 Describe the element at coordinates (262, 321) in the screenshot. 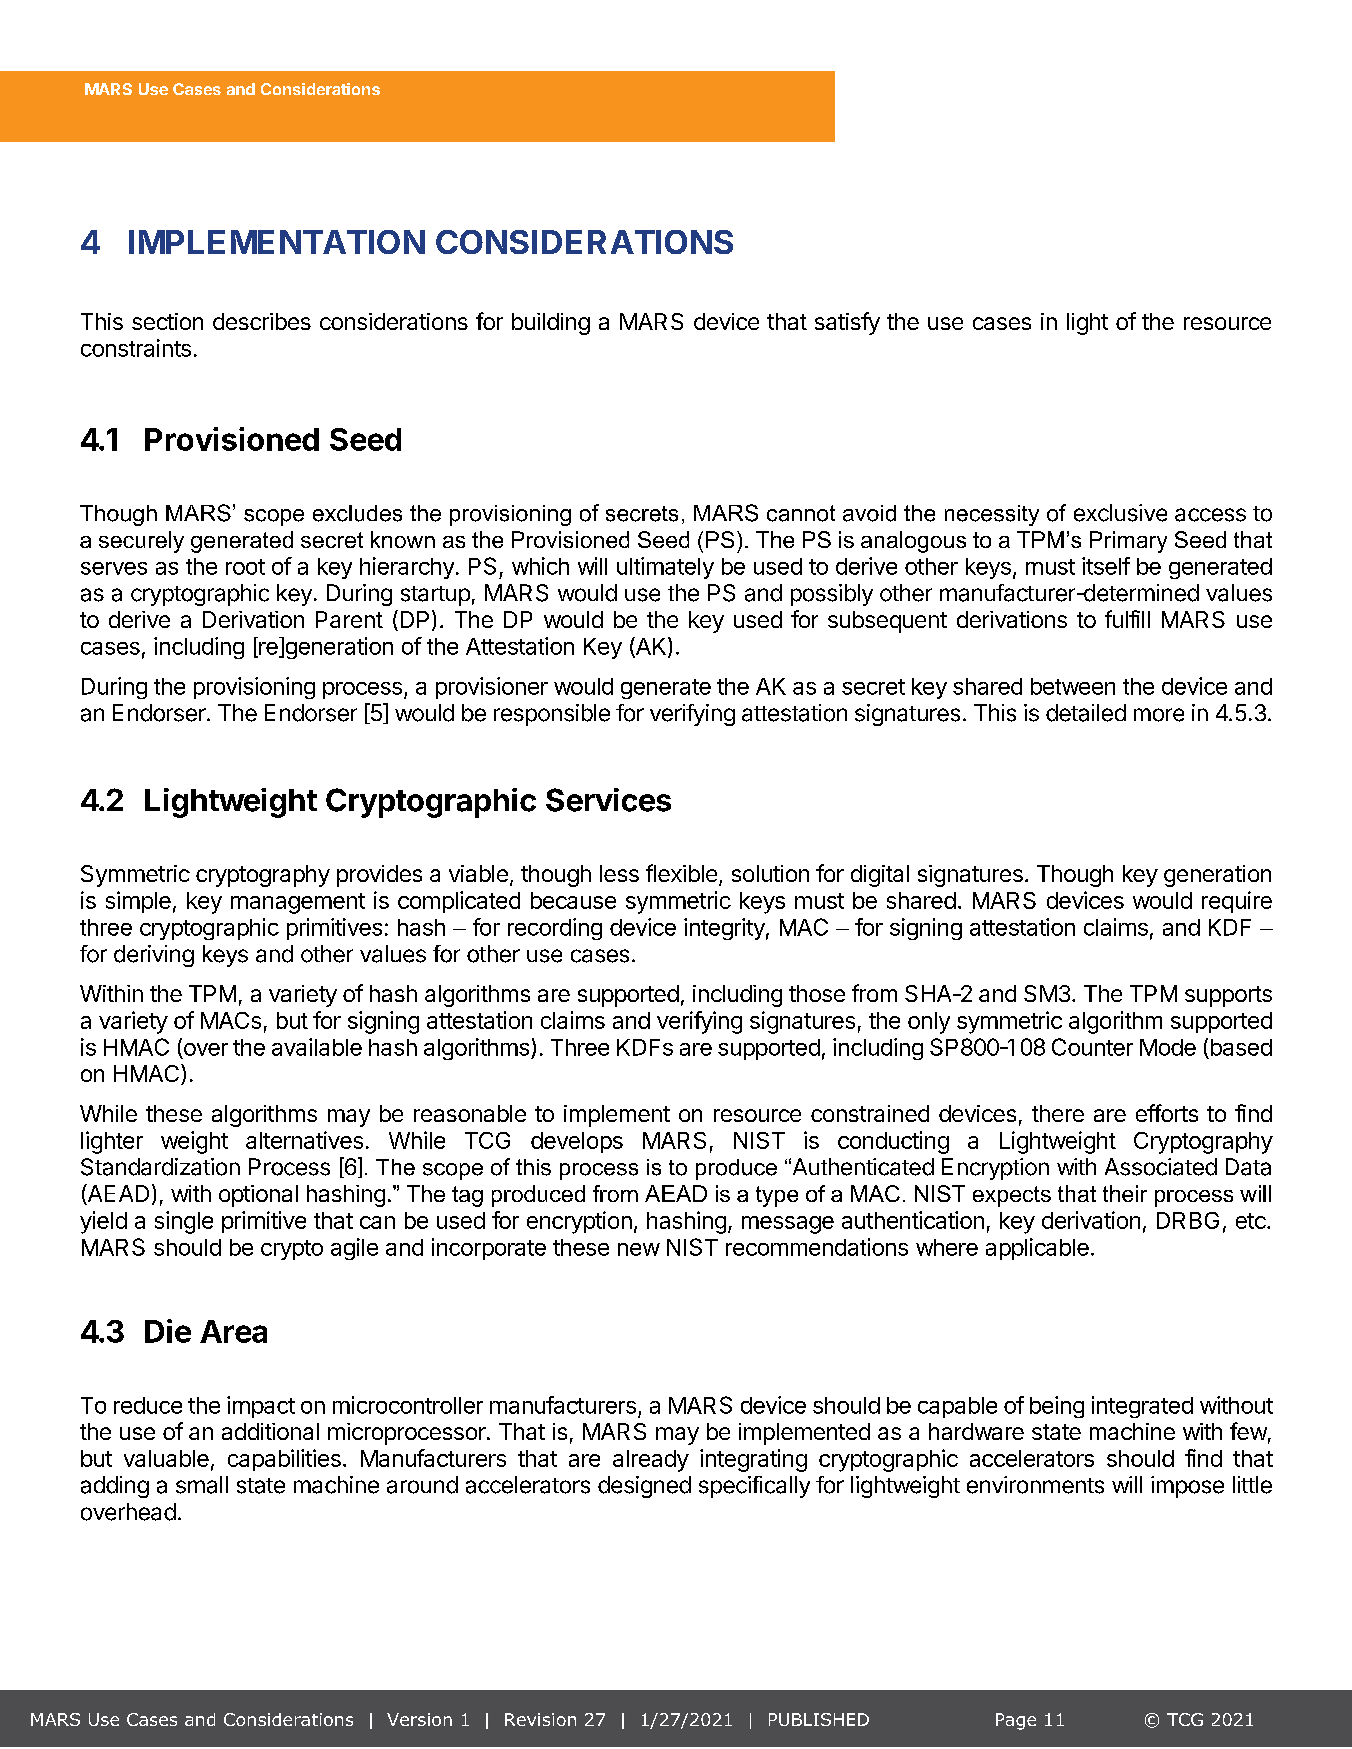

I see `describes` at that location.
